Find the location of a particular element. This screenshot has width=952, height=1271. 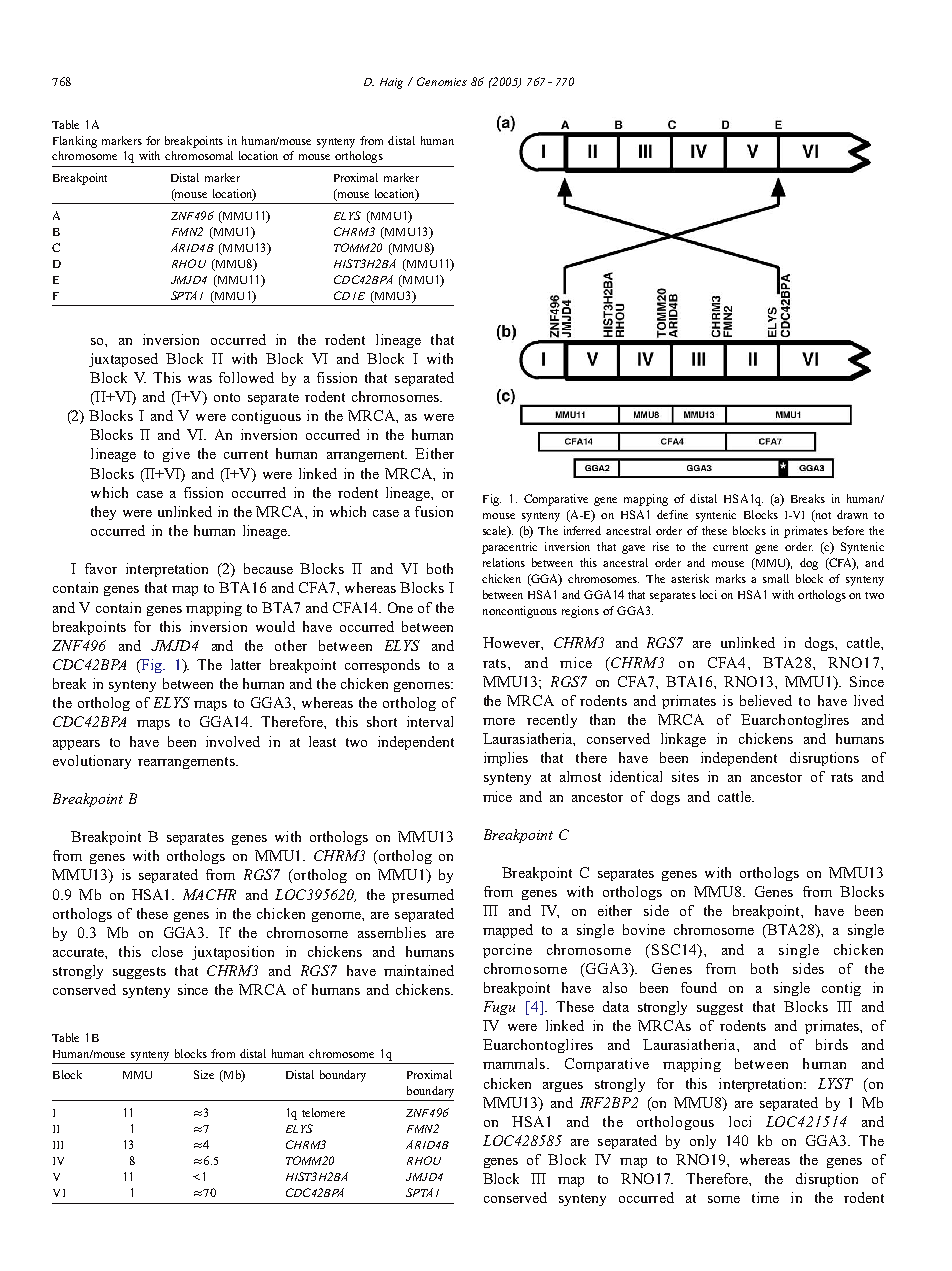

small is located at coordinates (776, 578).
